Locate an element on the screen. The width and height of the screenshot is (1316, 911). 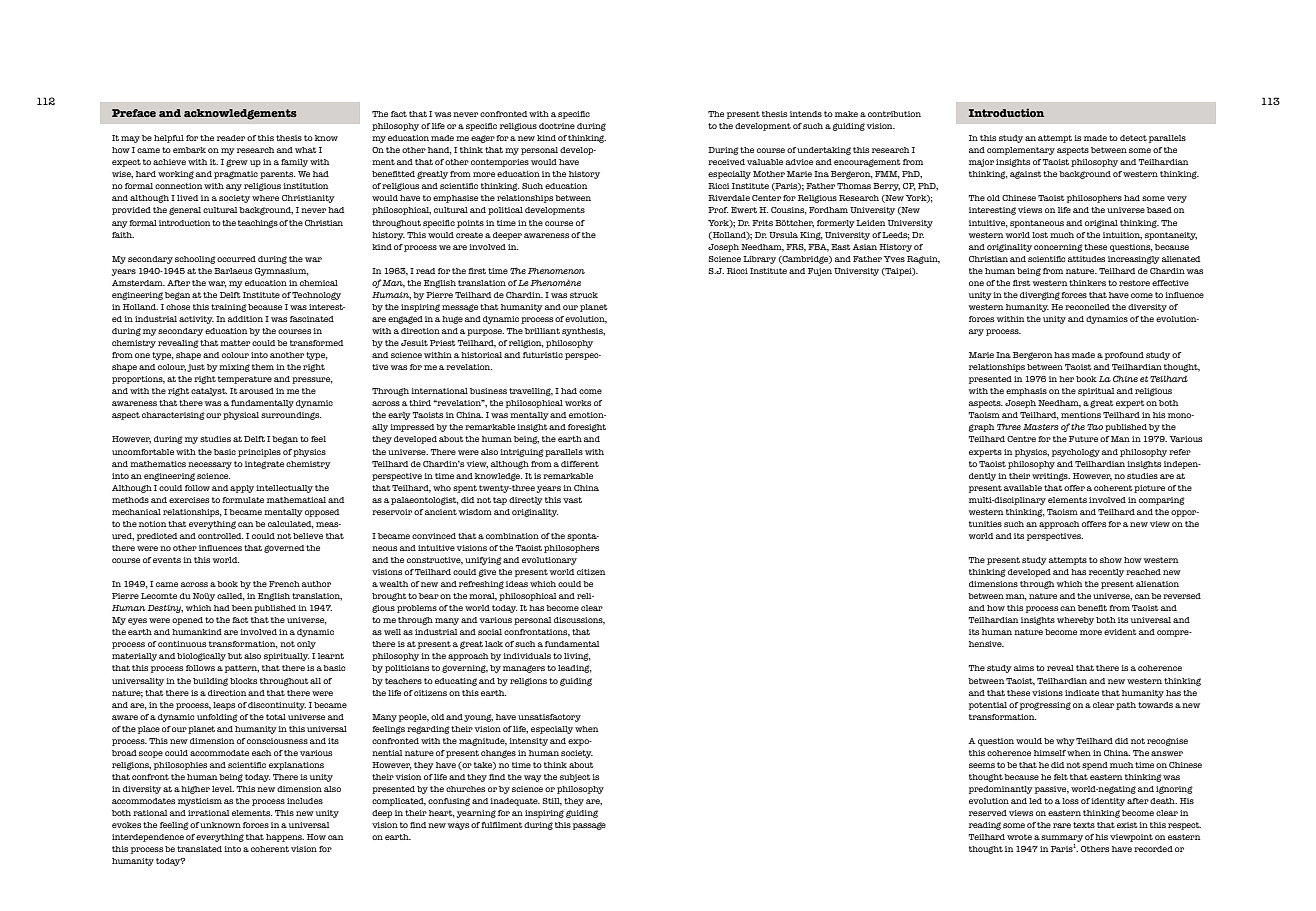
apply is located at coordinates (242, 489).
